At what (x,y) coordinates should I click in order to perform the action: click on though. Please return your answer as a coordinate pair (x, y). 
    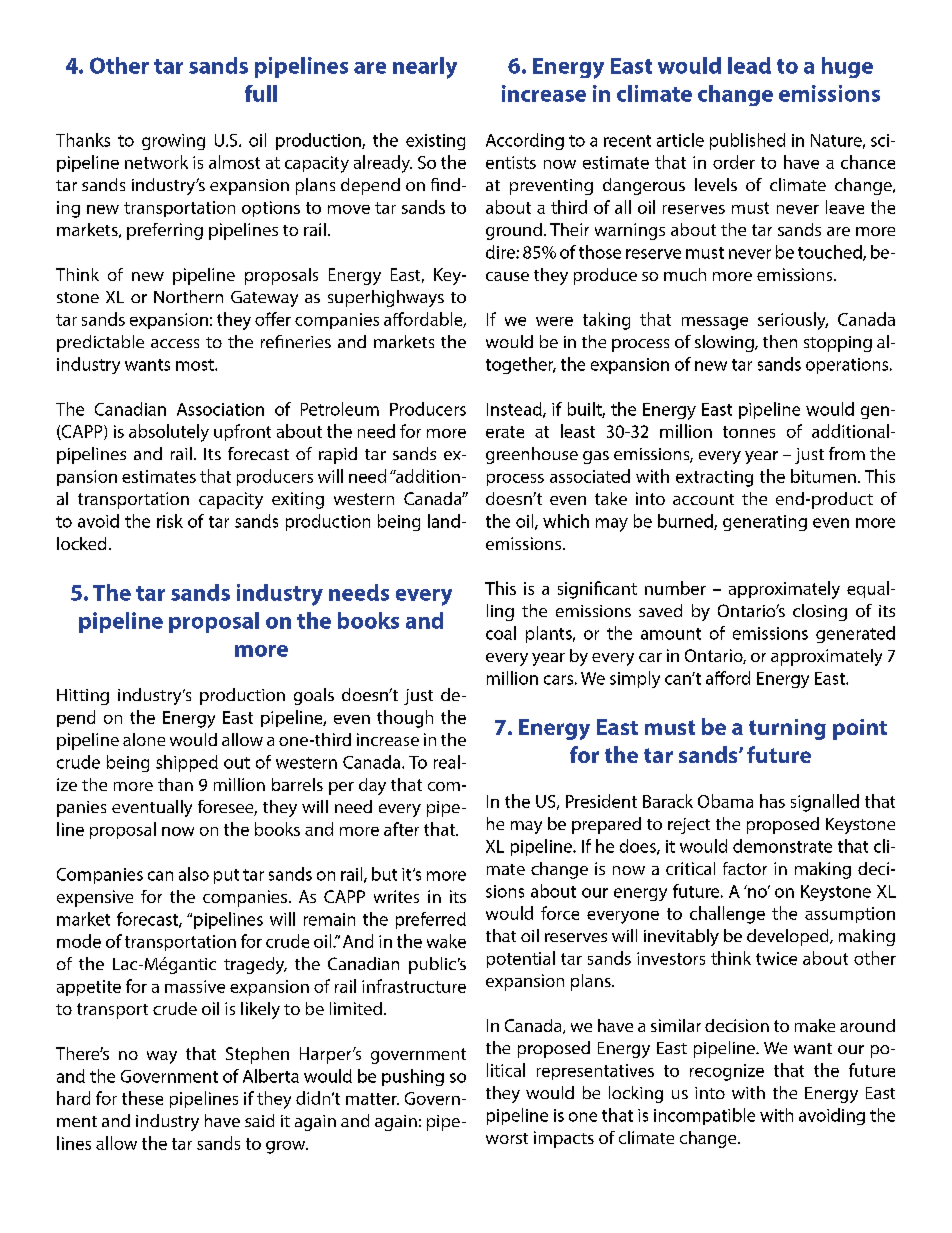
    Looking at the image, I should click on (405, 719).
